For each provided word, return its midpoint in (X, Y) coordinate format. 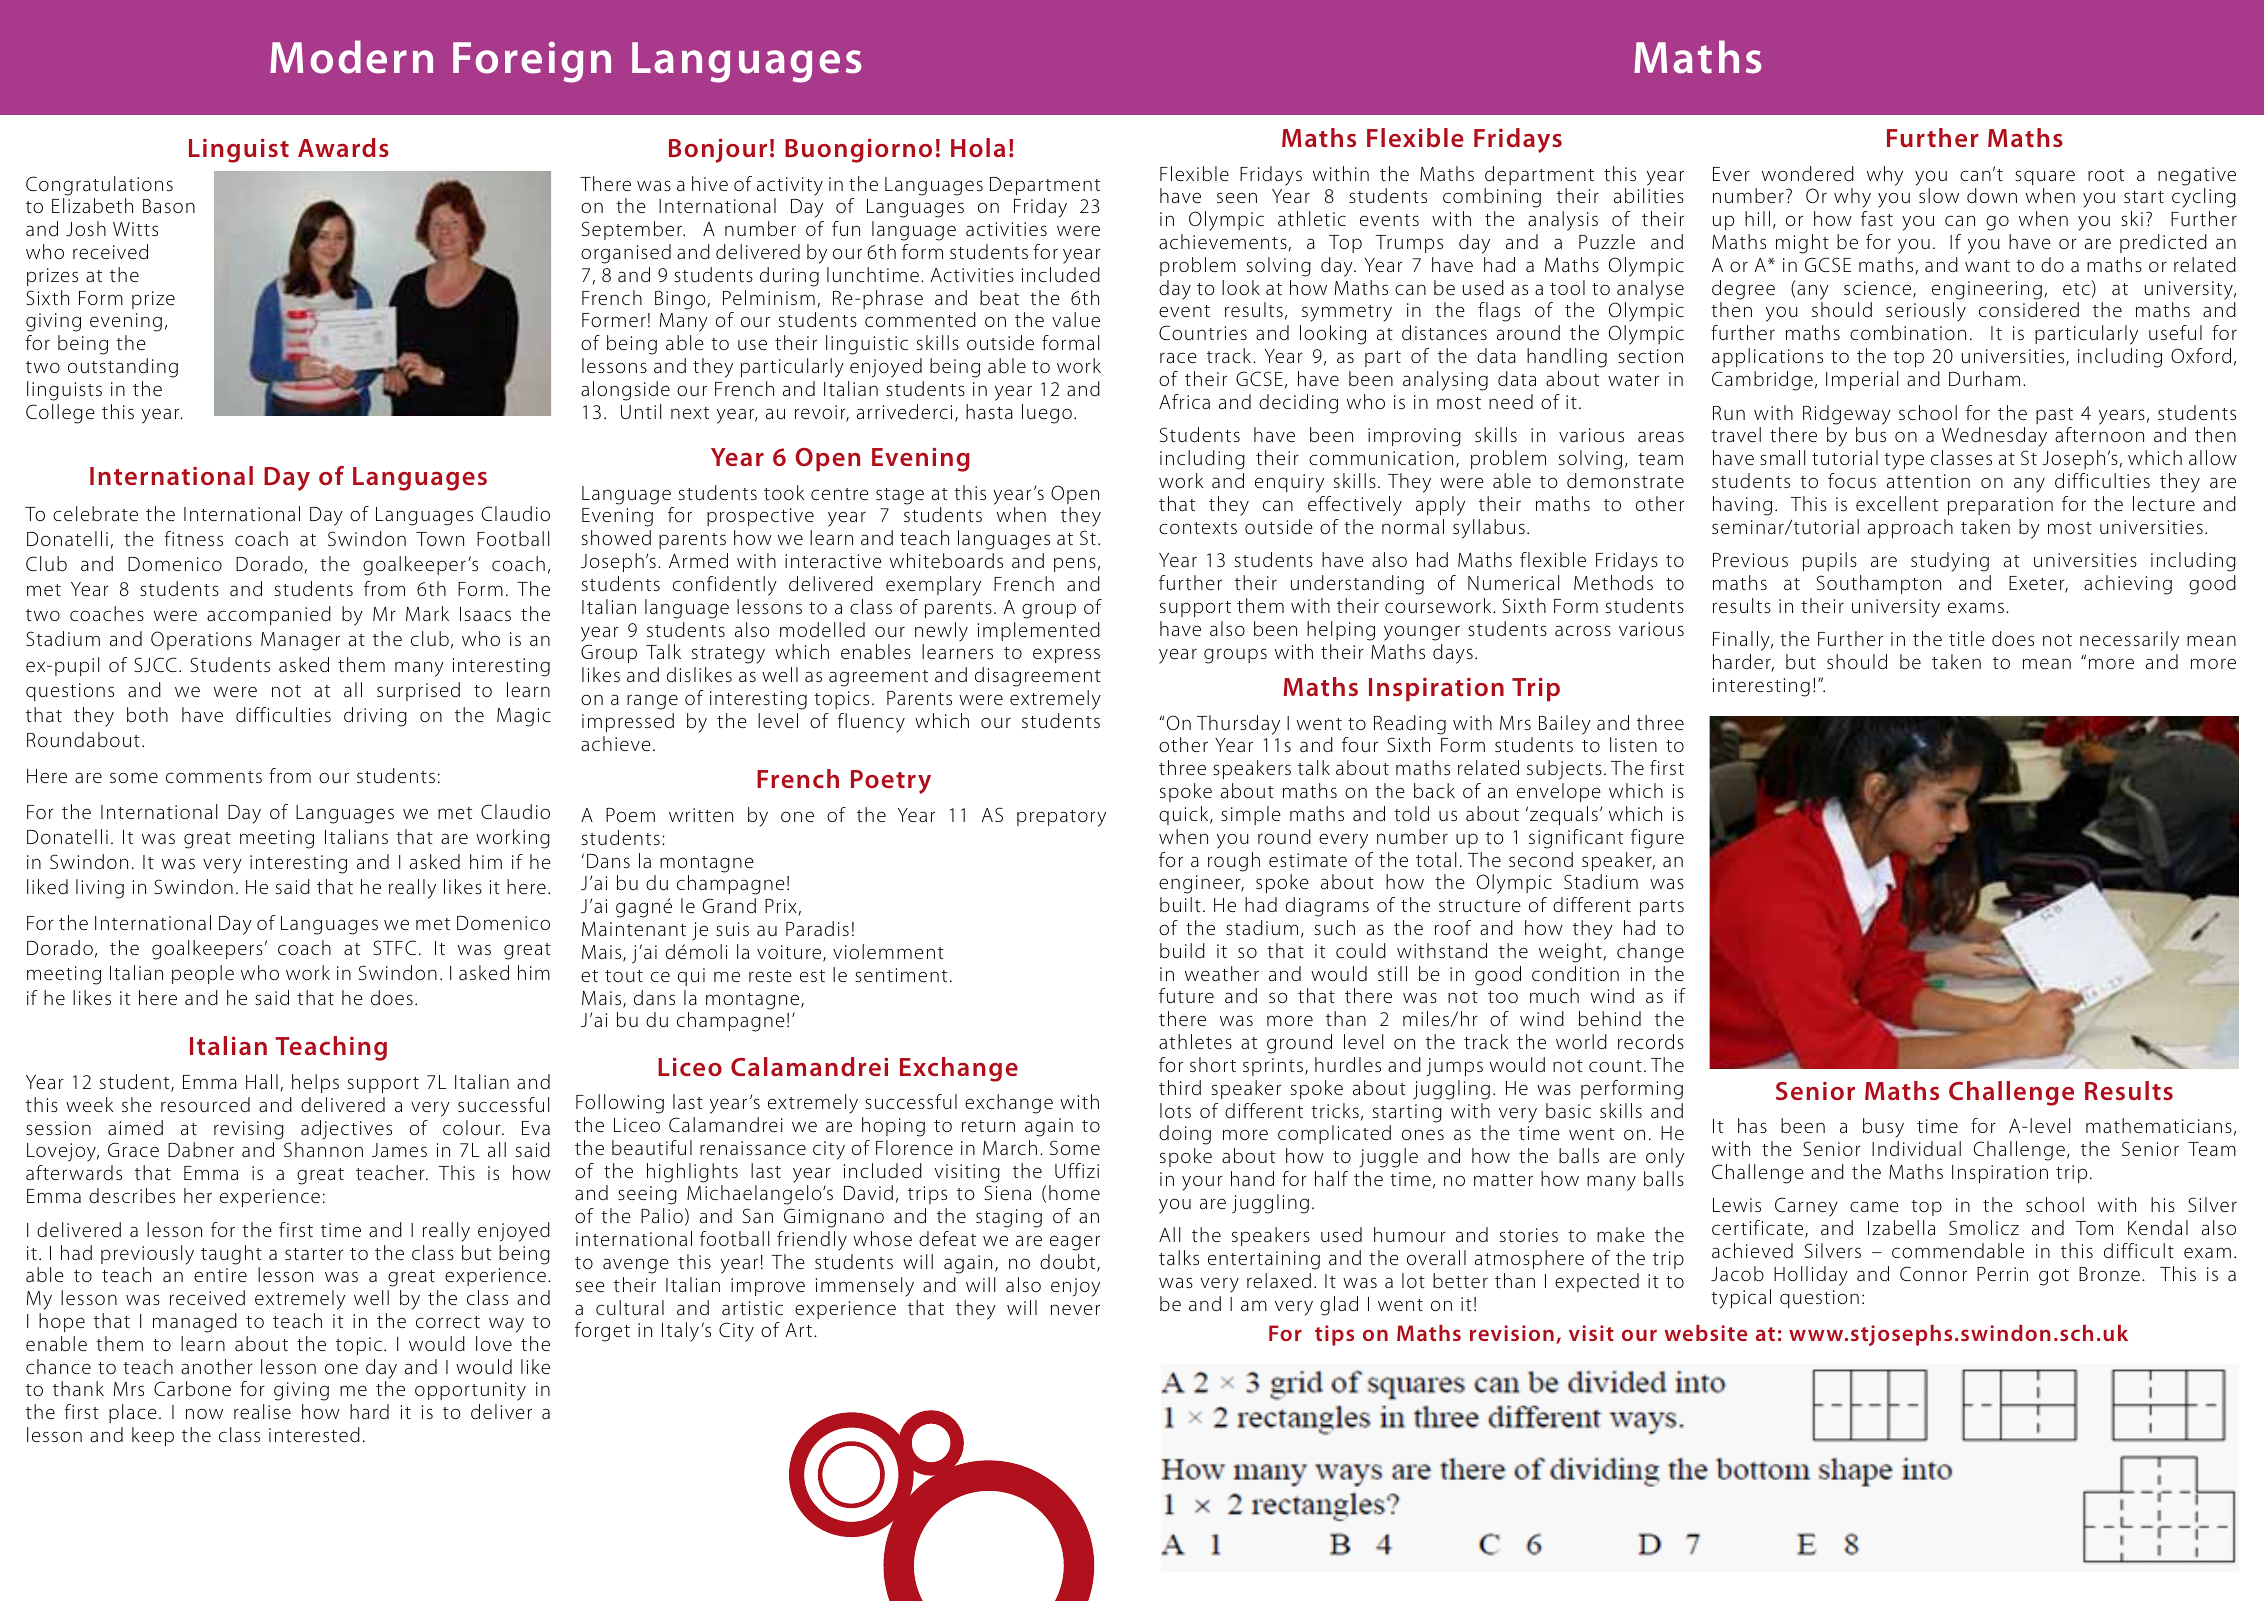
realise (262, 1411)
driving (375, 717)
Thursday (1238, 725)
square (2045, 177)
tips (1334, 1335)
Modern (351, 57)
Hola (978, 147)
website (1706, 1333)
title (1967, 638)
